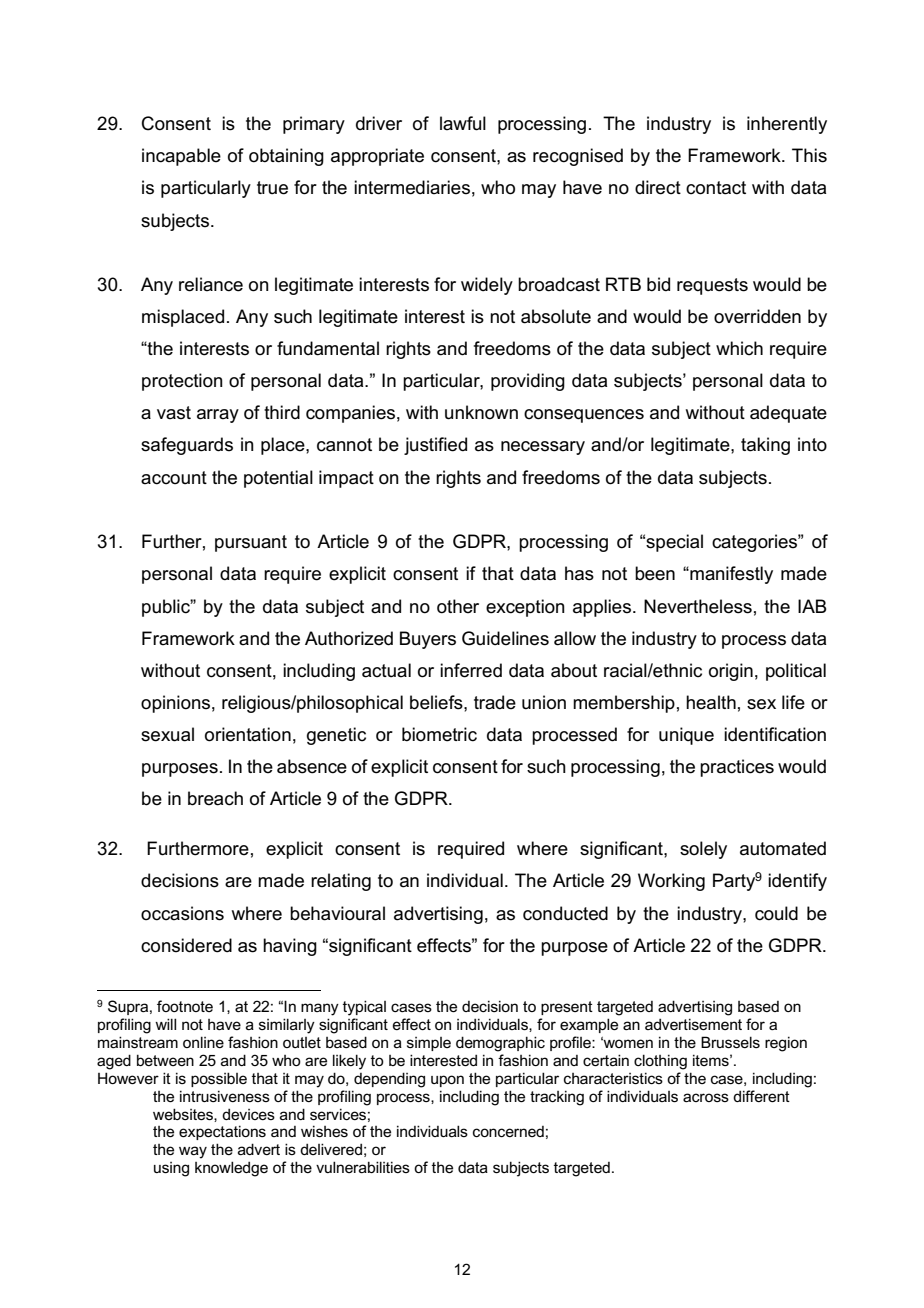 Image resolution: width=924 pixels, height=1308 pixels. What do you see at coordinates (716, 188) in the page?
I see `contact` at bounding box center [716, 188].
